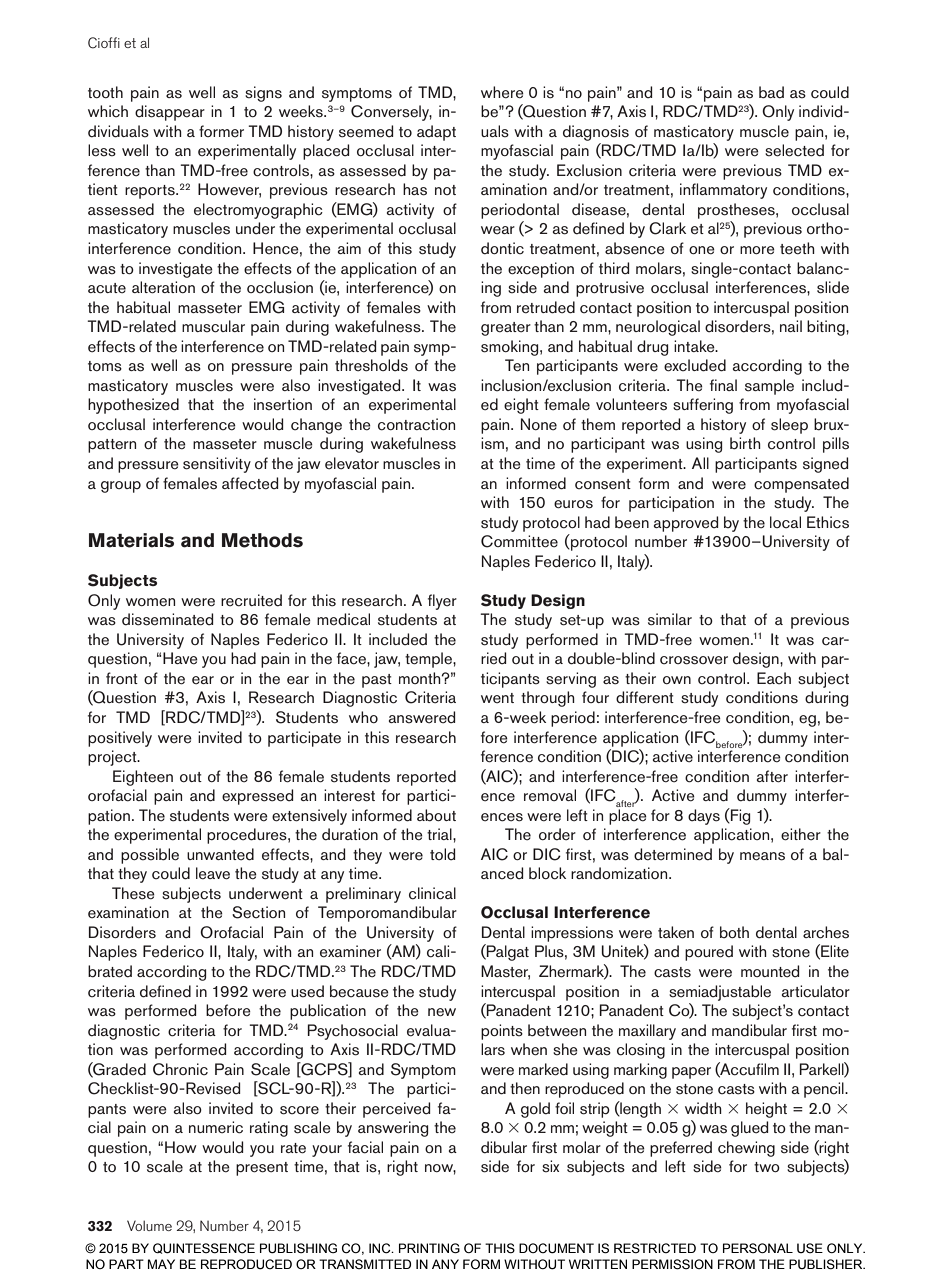 This document has width=952, height=1275. What do you see at coordinates (791, 326) in the document?
I see `nail` at bounding box center [791, 326].
